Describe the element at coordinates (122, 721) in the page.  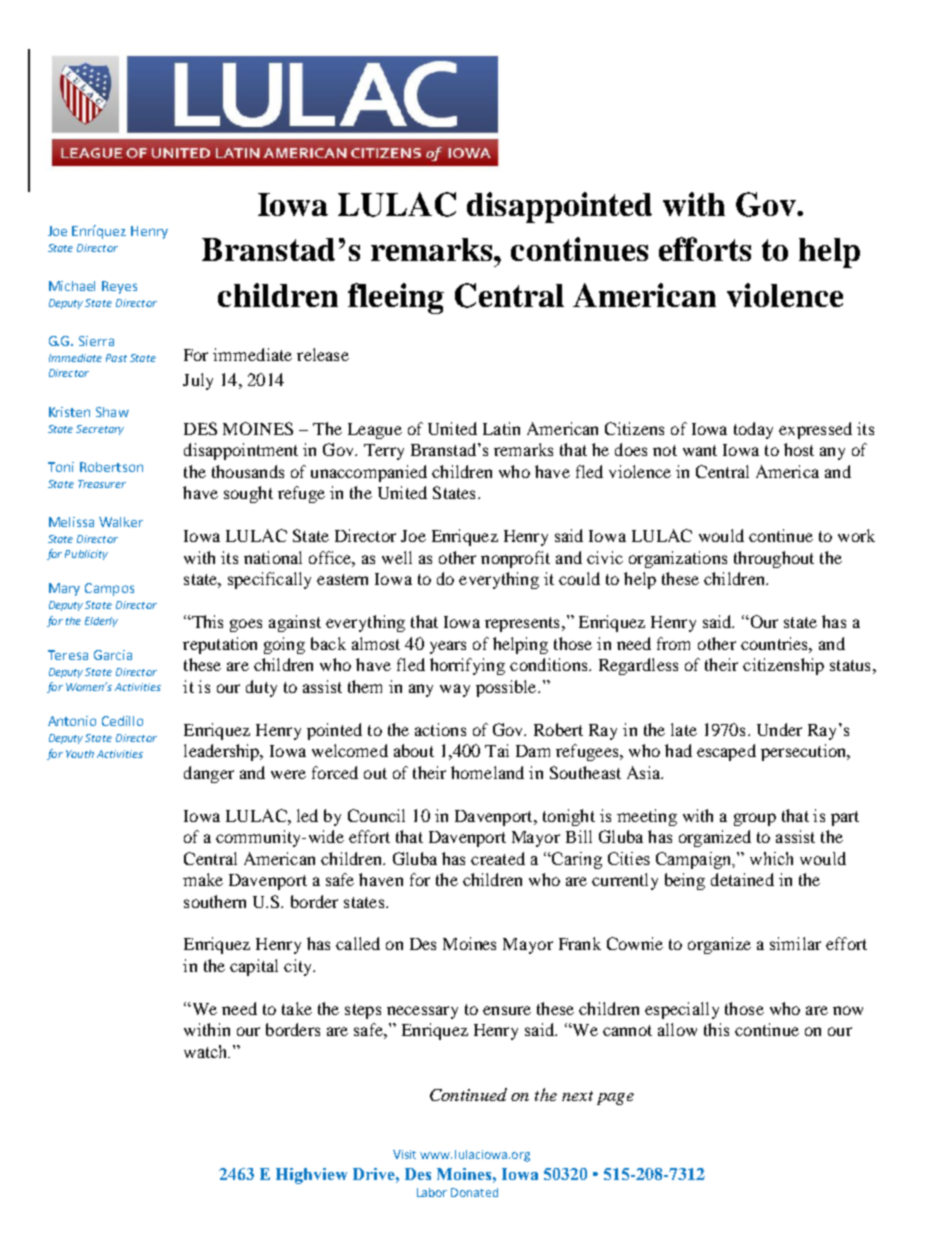
I see `Cedillo` at that location.
